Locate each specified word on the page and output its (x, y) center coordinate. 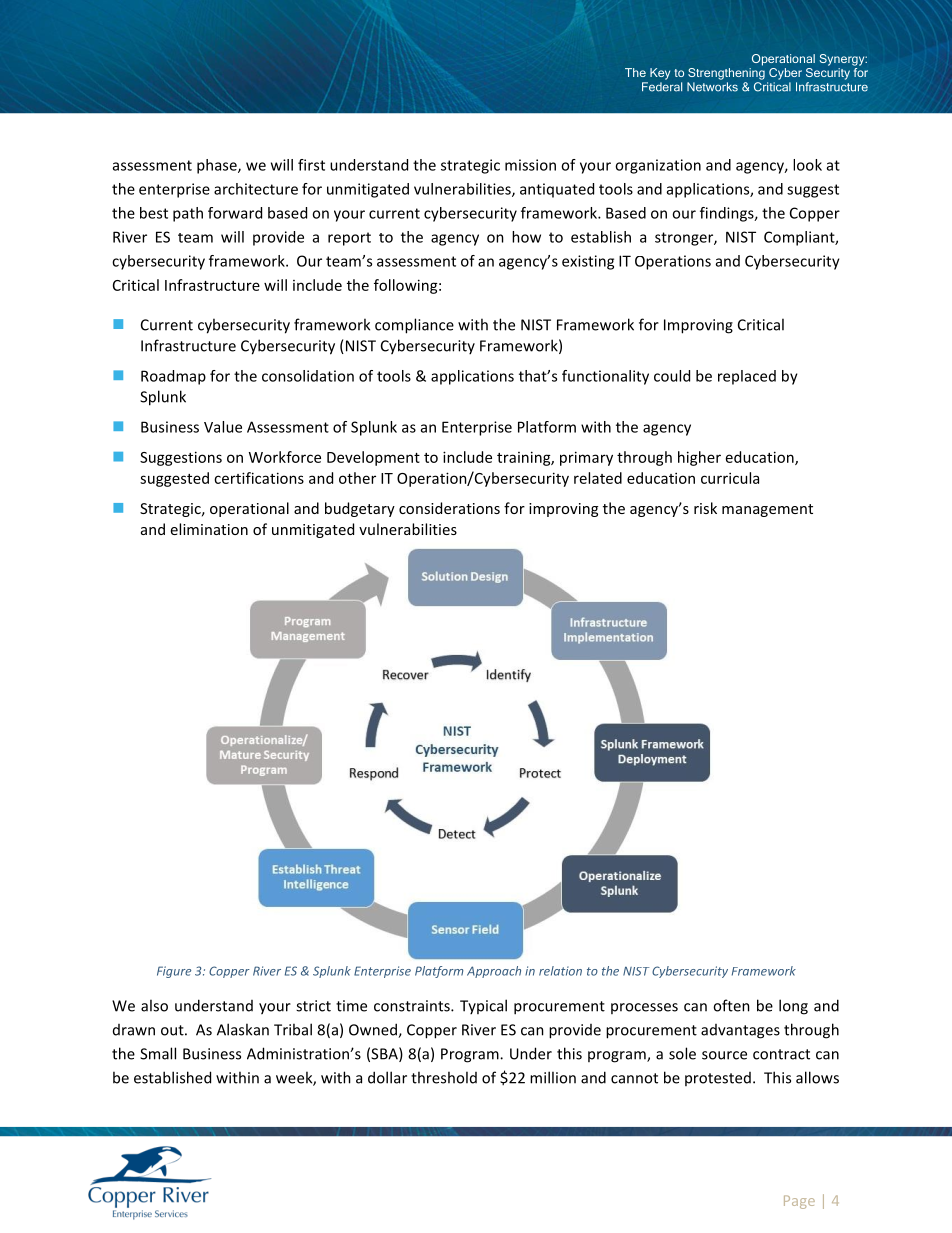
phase (218, 166)
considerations (449, 508)
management (767, 510)
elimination (209, 529)
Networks (712, 87)
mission (530, 165)
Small (158, 1053)
